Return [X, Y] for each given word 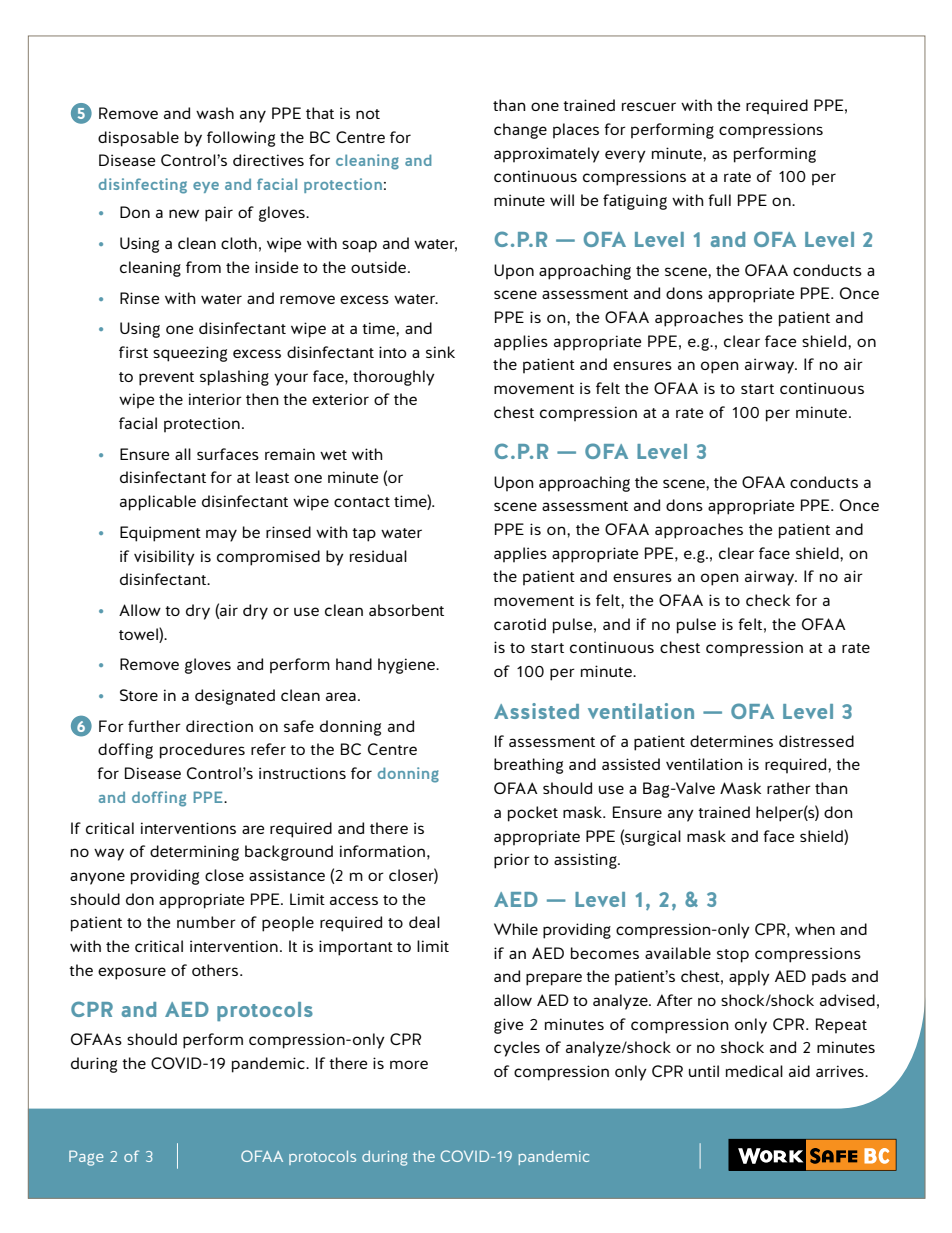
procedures [202, 751]
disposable [138, 139]
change [520, 131]
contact [362, 502]
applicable [158, 503]
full [719, 200]
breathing [528, 766]
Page [86, 1158]
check [768, 600]
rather [789, 788]
